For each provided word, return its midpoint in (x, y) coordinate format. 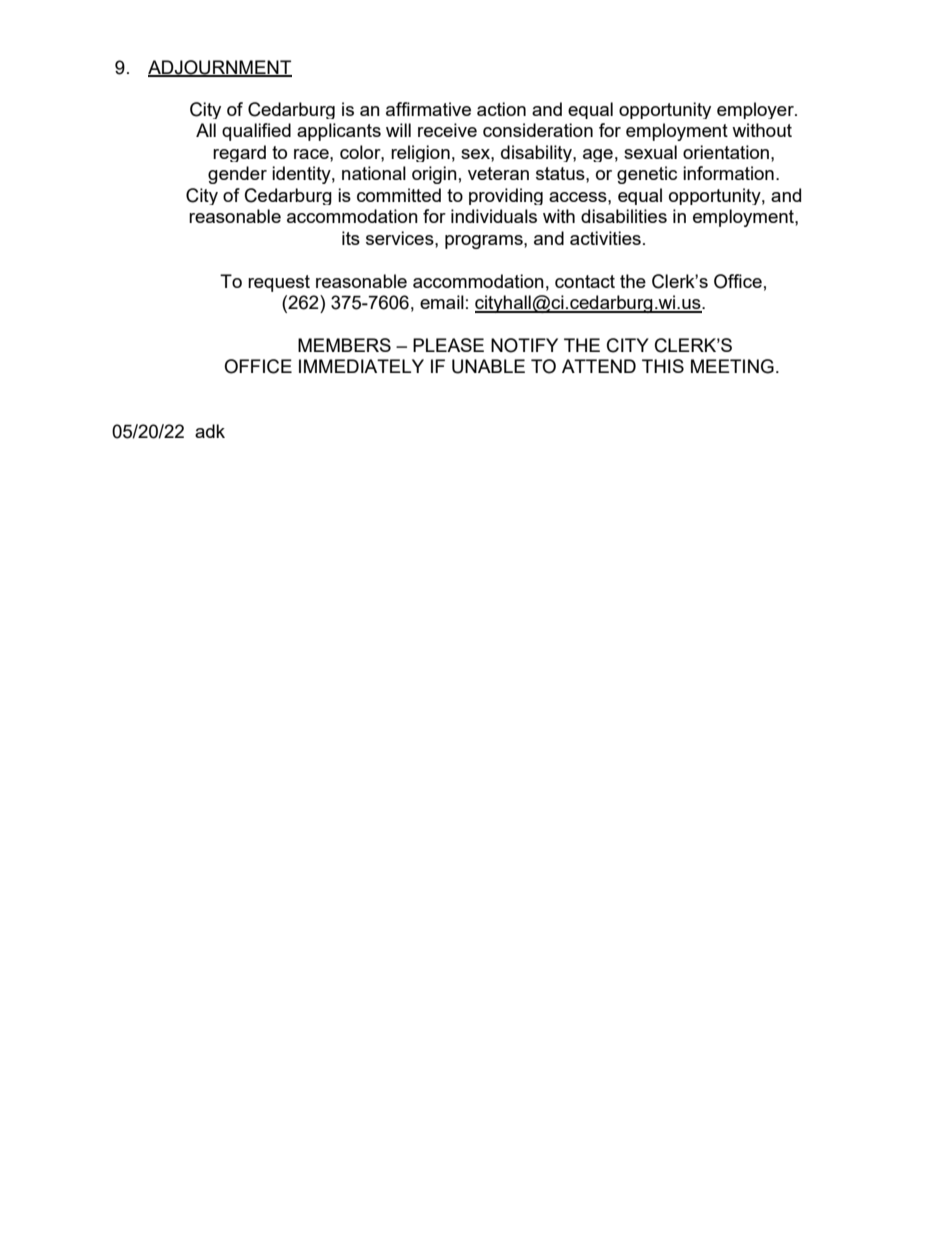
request (279, 283)
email (442, 302)
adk (210, 431)
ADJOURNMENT (220, 68)
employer (756, 110)
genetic (647, 175)
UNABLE (488, 366)
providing (506, 196)
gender (237, 175)
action (501, 109)
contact (585, 281)
